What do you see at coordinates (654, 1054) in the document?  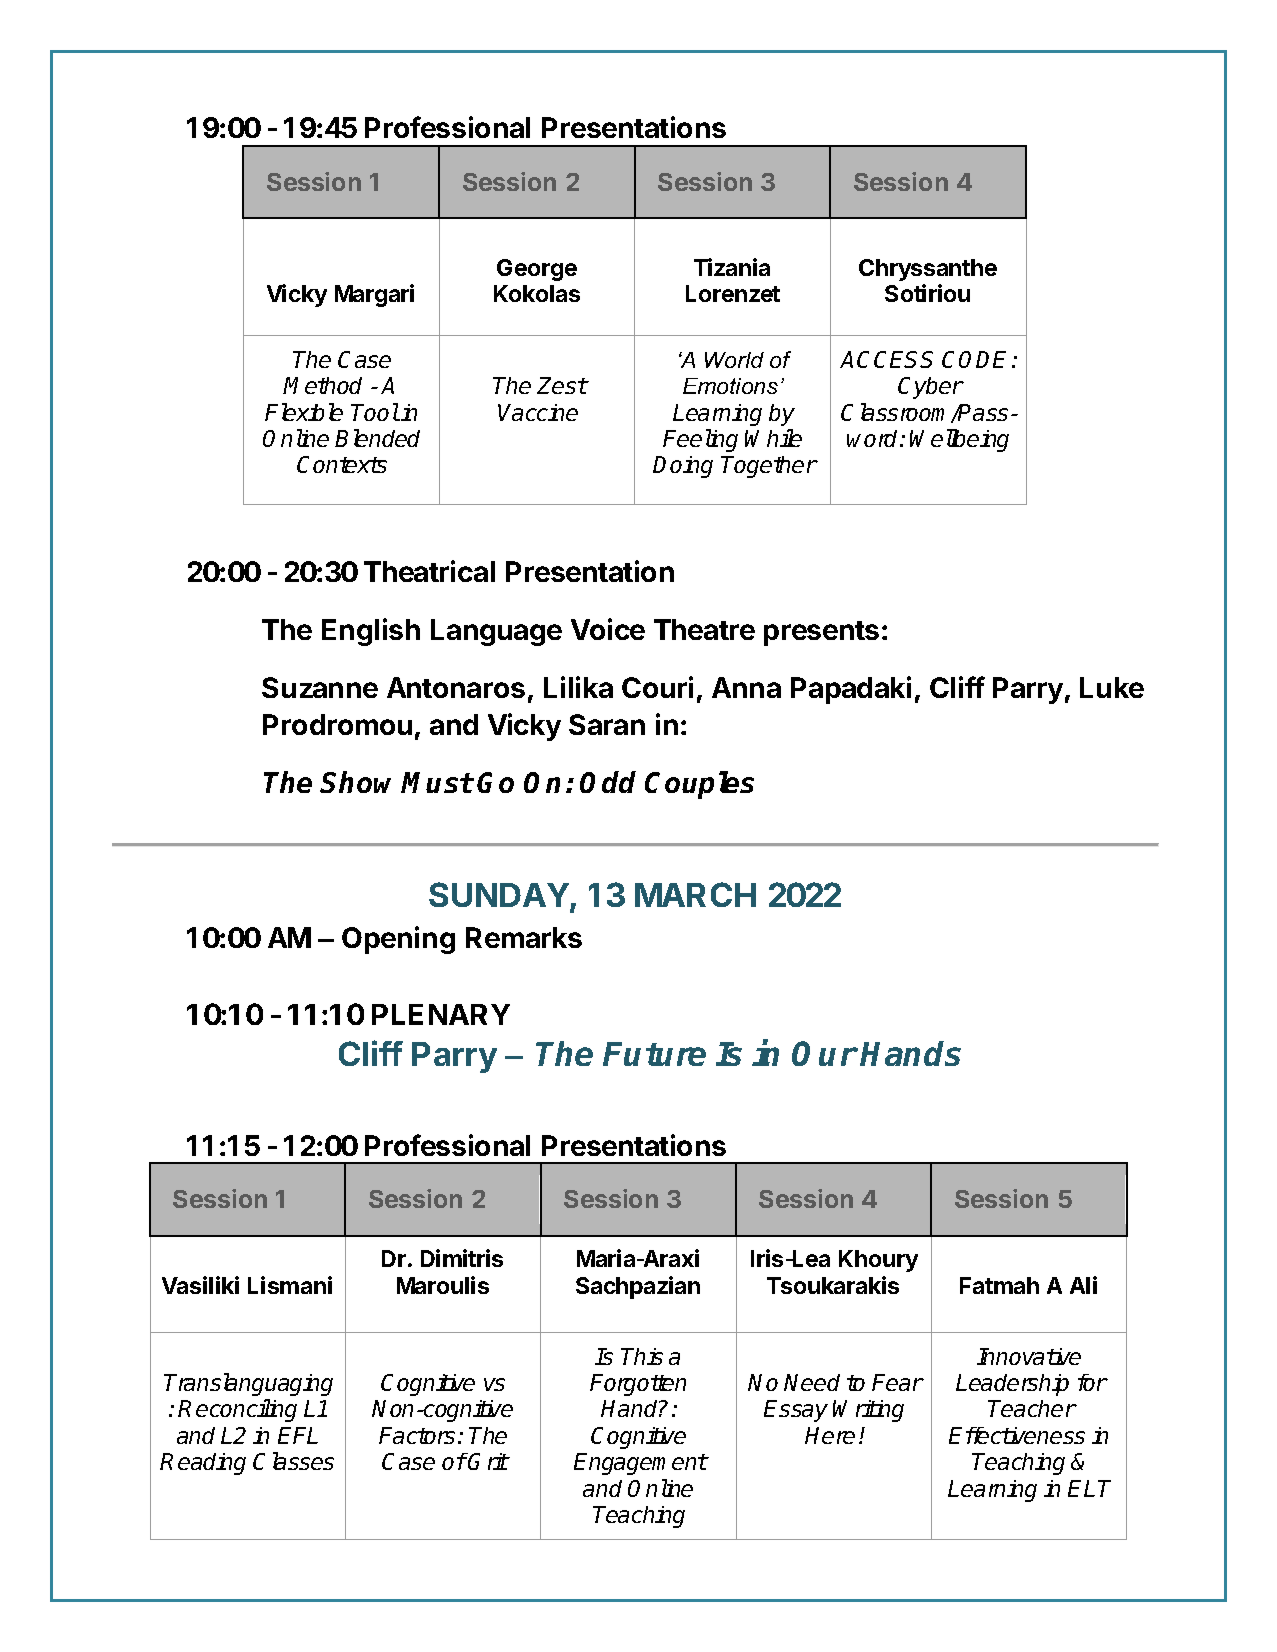 I see `Future` at bounding box center [654, 1054].
